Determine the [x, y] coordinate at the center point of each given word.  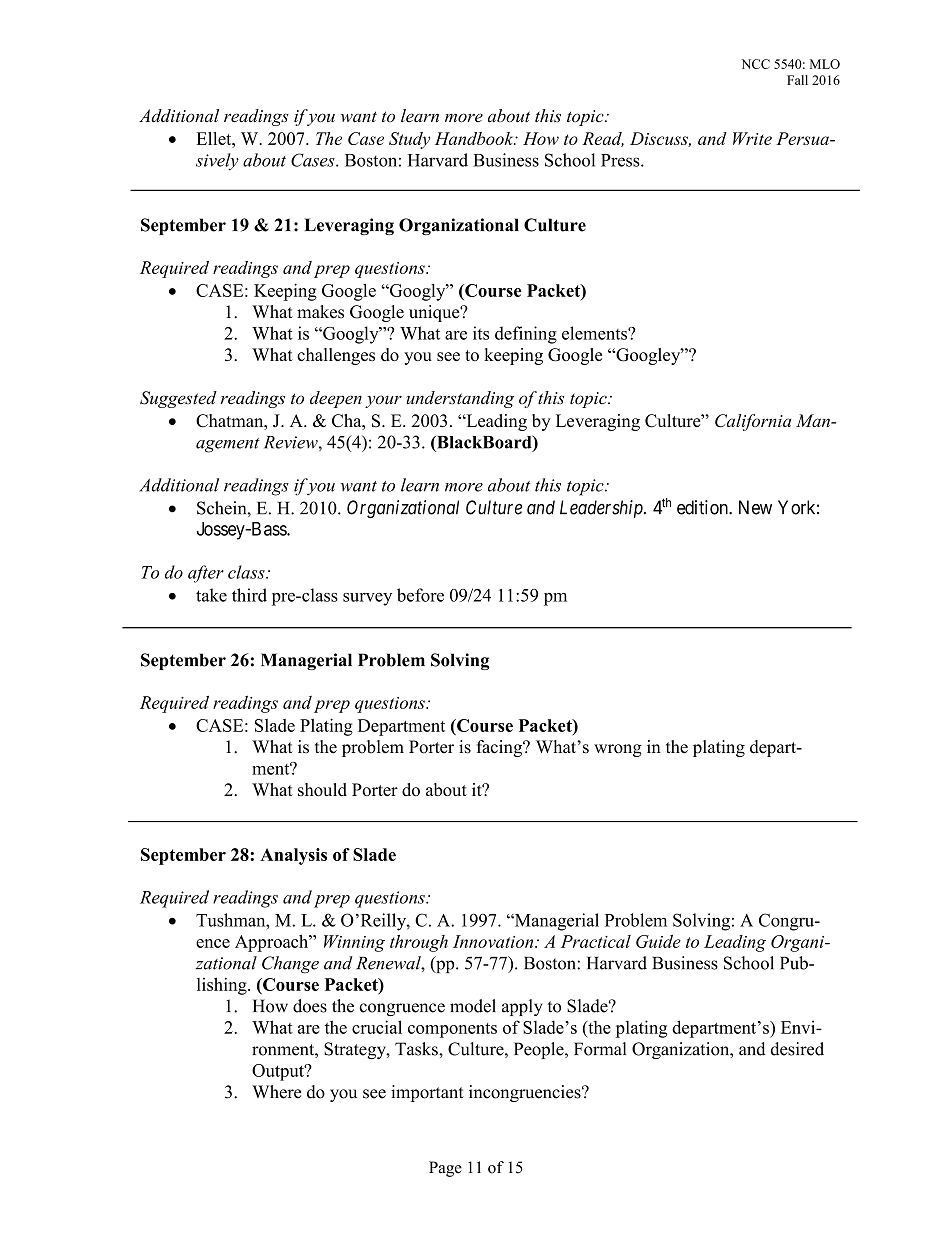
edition [703, 507]
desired [797, 1049]
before [420, 595]
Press [621, 160]
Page [445, 1169]
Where [277, 1092]
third [249, 595]
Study [410, 140]
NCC [755, 64]
